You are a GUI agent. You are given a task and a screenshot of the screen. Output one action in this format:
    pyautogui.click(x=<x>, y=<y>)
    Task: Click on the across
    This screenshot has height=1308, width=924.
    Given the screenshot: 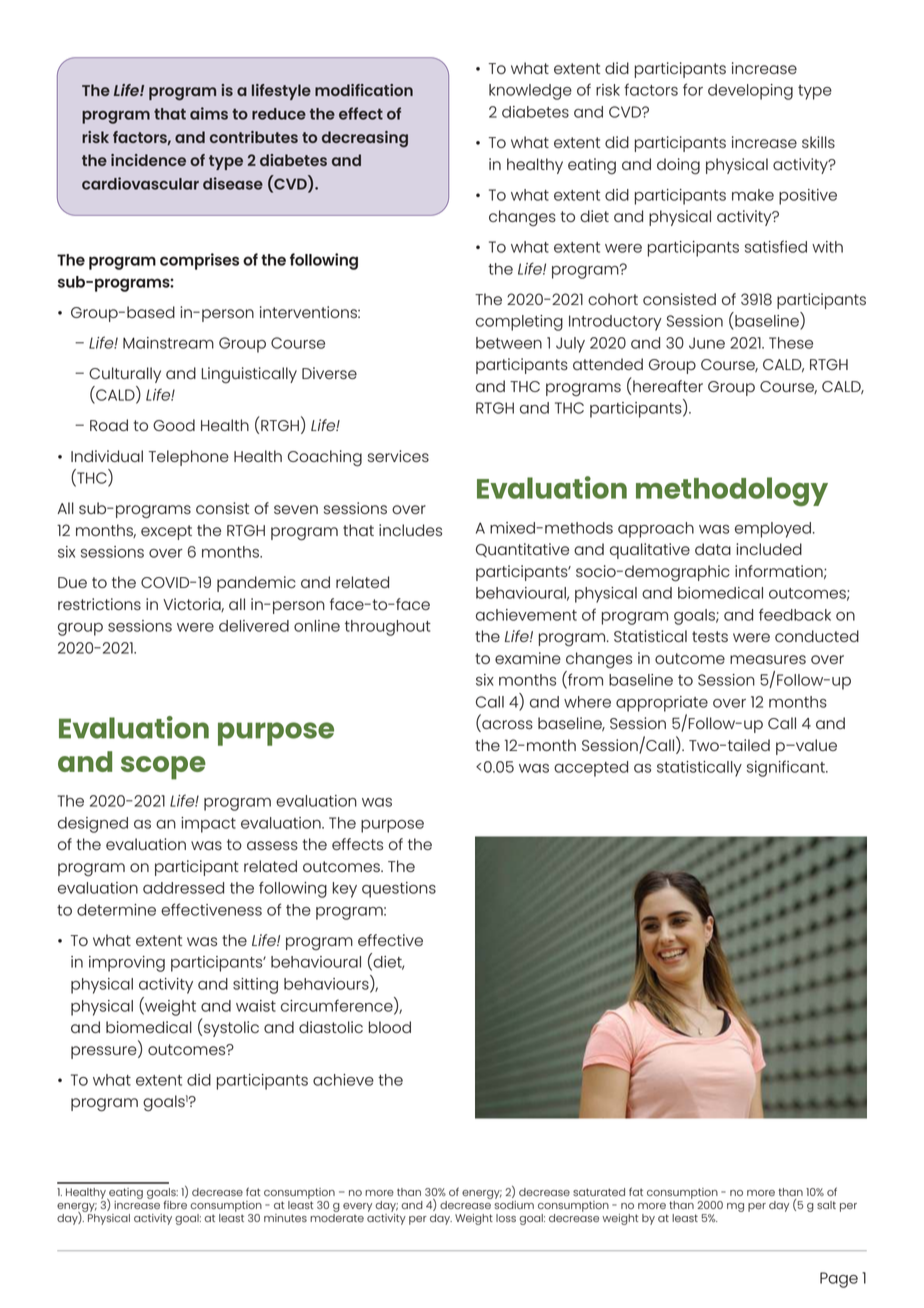 What is the action you would take?
    pyautogui.click(x=506, y=726)
